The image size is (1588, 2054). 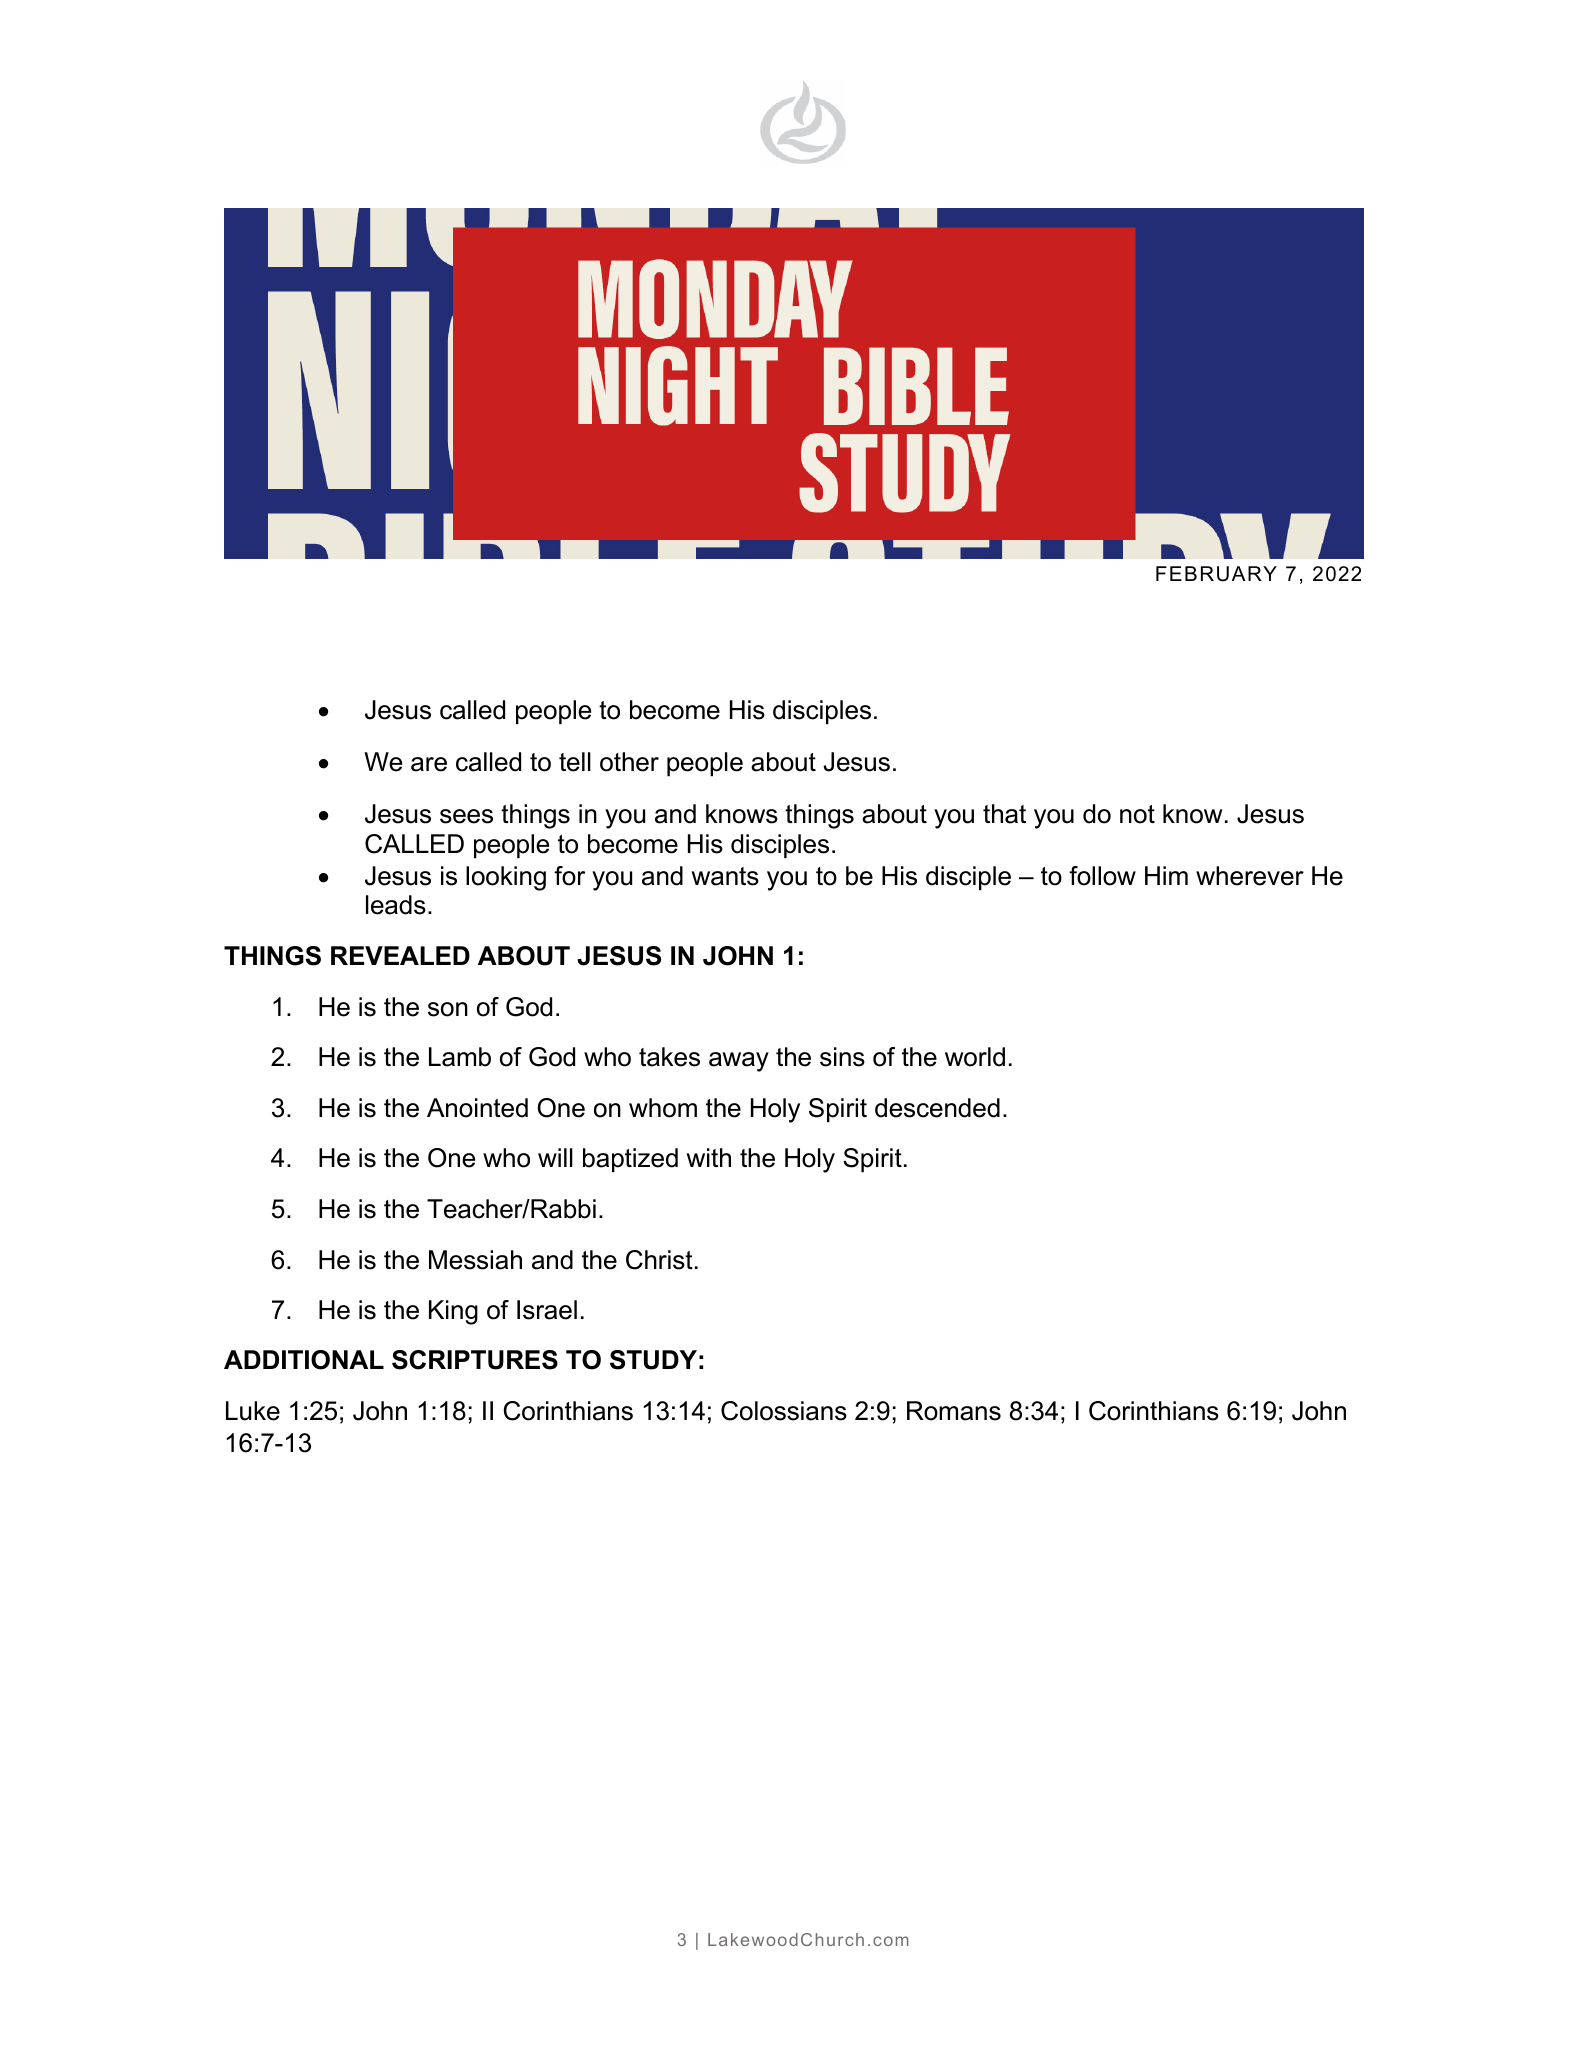 I want to click on ADDITIONAL, so click(x=304, y=1360).
